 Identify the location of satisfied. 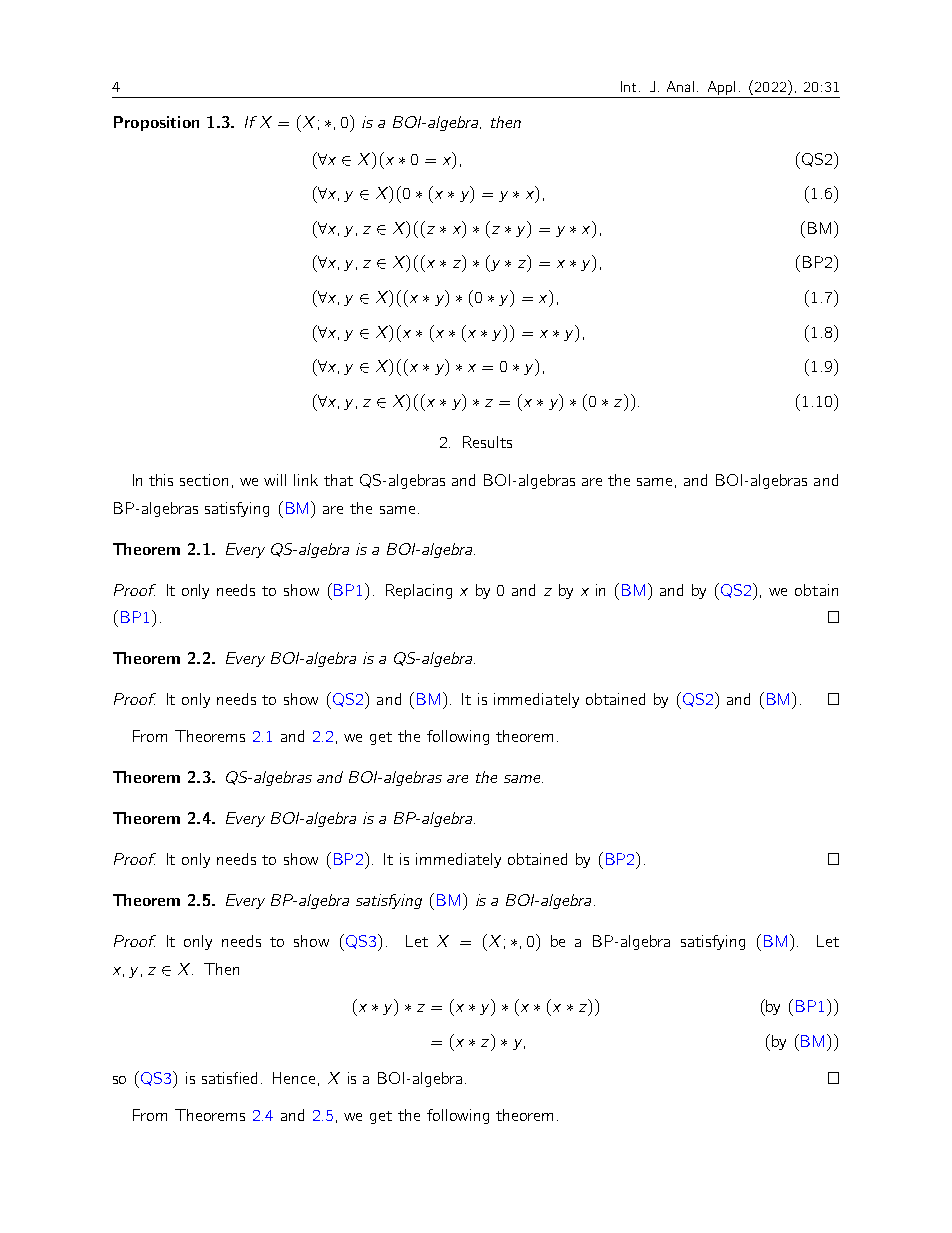
(229, 1078).
